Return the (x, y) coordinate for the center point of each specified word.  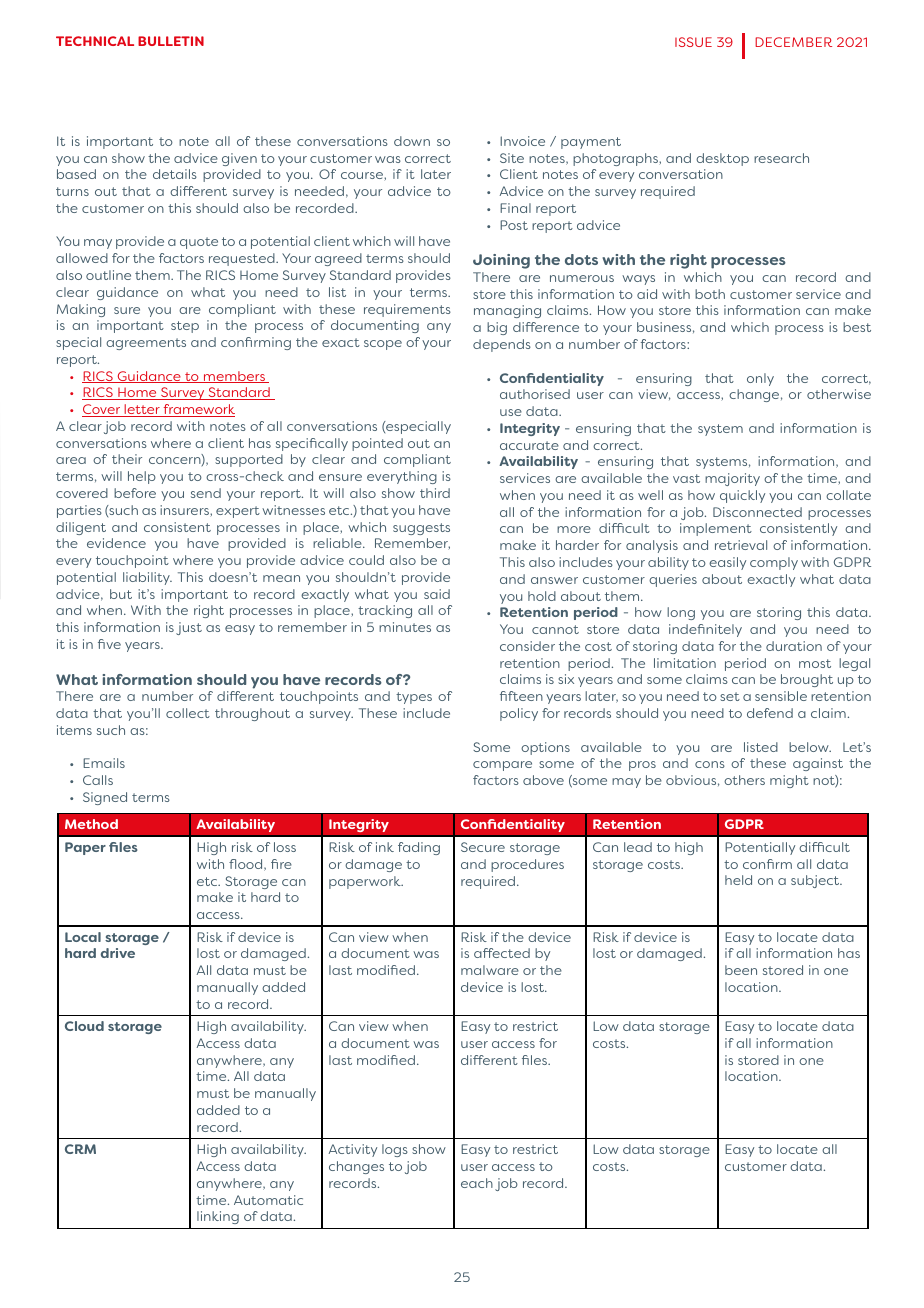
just (189, 628)
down (412, 141)
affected (502, 953)
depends (502, 345)
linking (218, 1217)
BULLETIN (171, 41)
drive (118, 953)
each (477, 1183)
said (437, 594)
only (760, 379)
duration (794, 646)
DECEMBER (793, 42)
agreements (146, 344)
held (738, 880)
